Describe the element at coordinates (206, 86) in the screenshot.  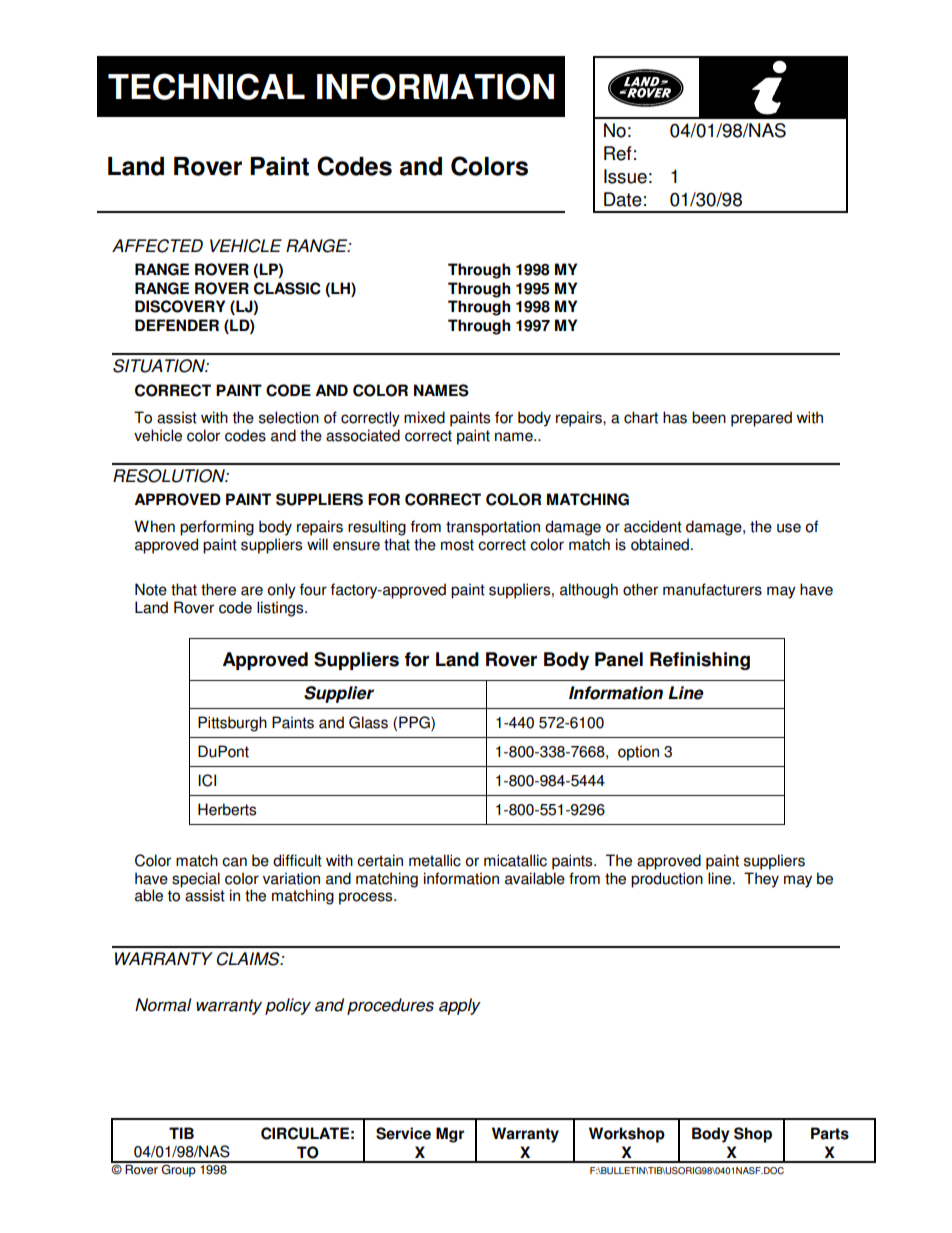
I see `TECHNICAL` at that location.
